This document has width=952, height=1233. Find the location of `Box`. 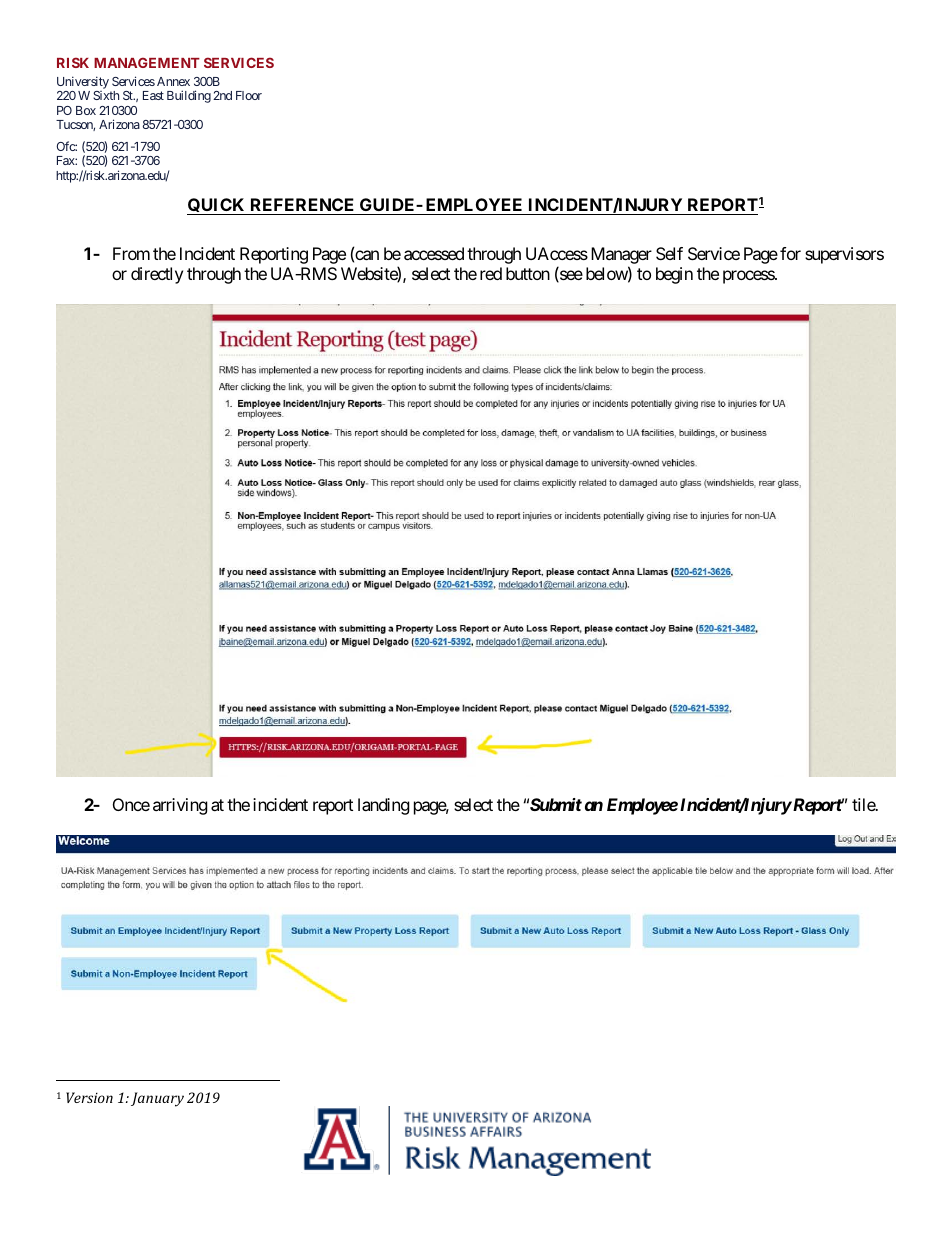

Box is located at coordinates (86, 110).
